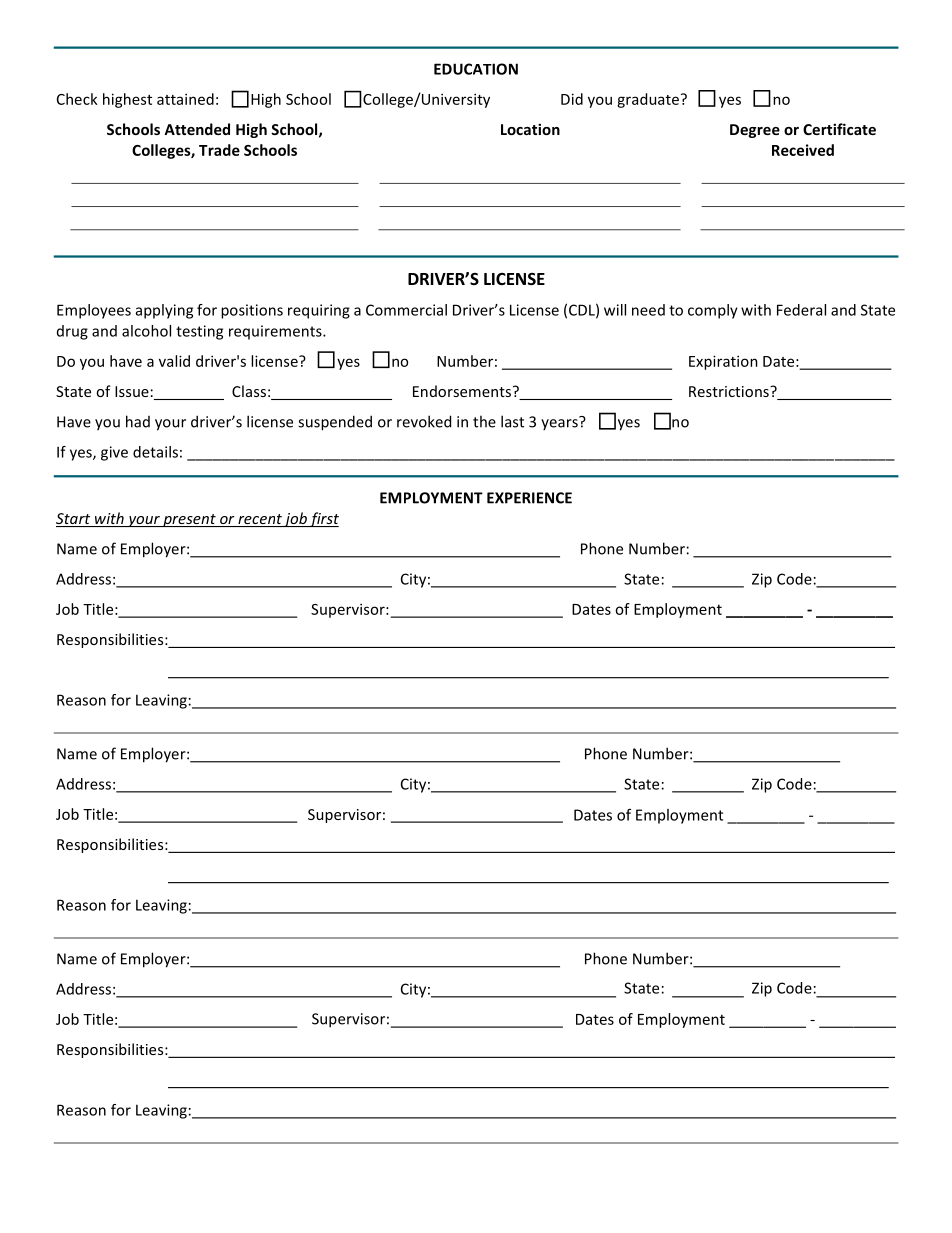 The width and height of the screenshot is (952, 1233). I want to click on present, so click(189, 520).
